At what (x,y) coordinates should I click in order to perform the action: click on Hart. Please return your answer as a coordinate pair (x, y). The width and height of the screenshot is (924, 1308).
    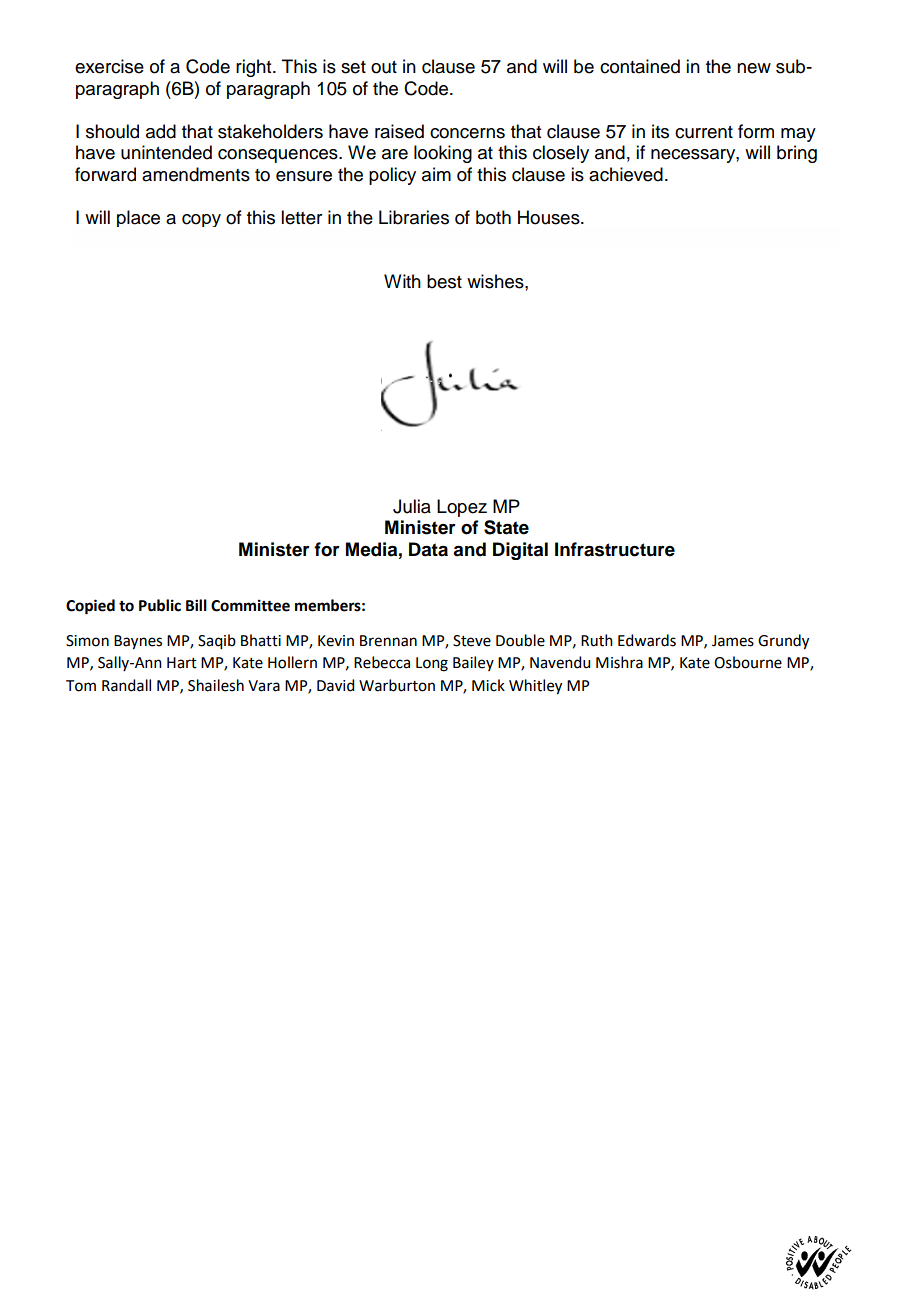
    Looking at the image, I should click on (182, 663).
